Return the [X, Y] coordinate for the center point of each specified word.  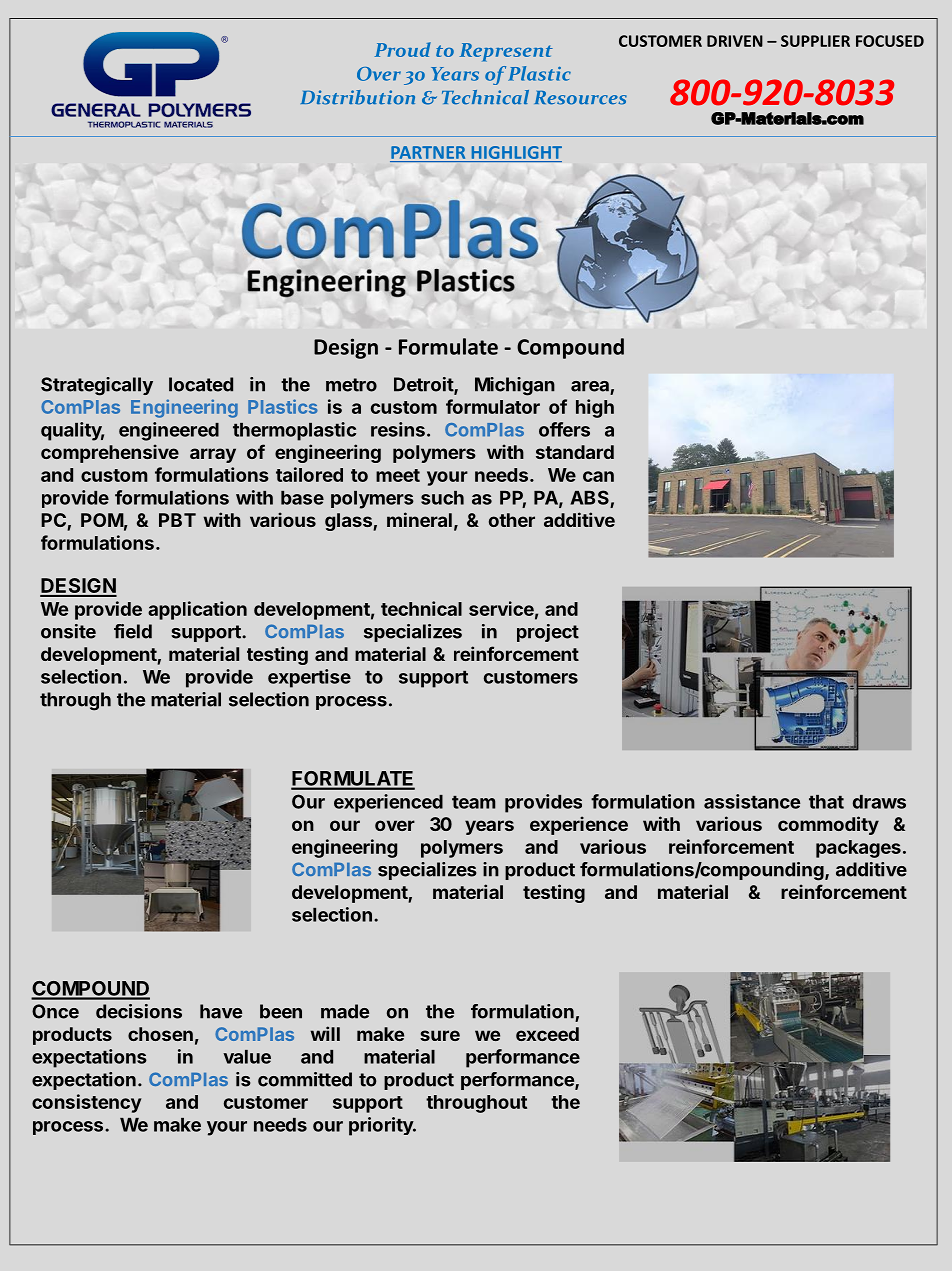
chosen [160, 1034]
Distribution [358, 97]
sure [440, 1035]
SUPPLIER [815, 41]
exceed [547, 1034]
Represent [506, 52]
